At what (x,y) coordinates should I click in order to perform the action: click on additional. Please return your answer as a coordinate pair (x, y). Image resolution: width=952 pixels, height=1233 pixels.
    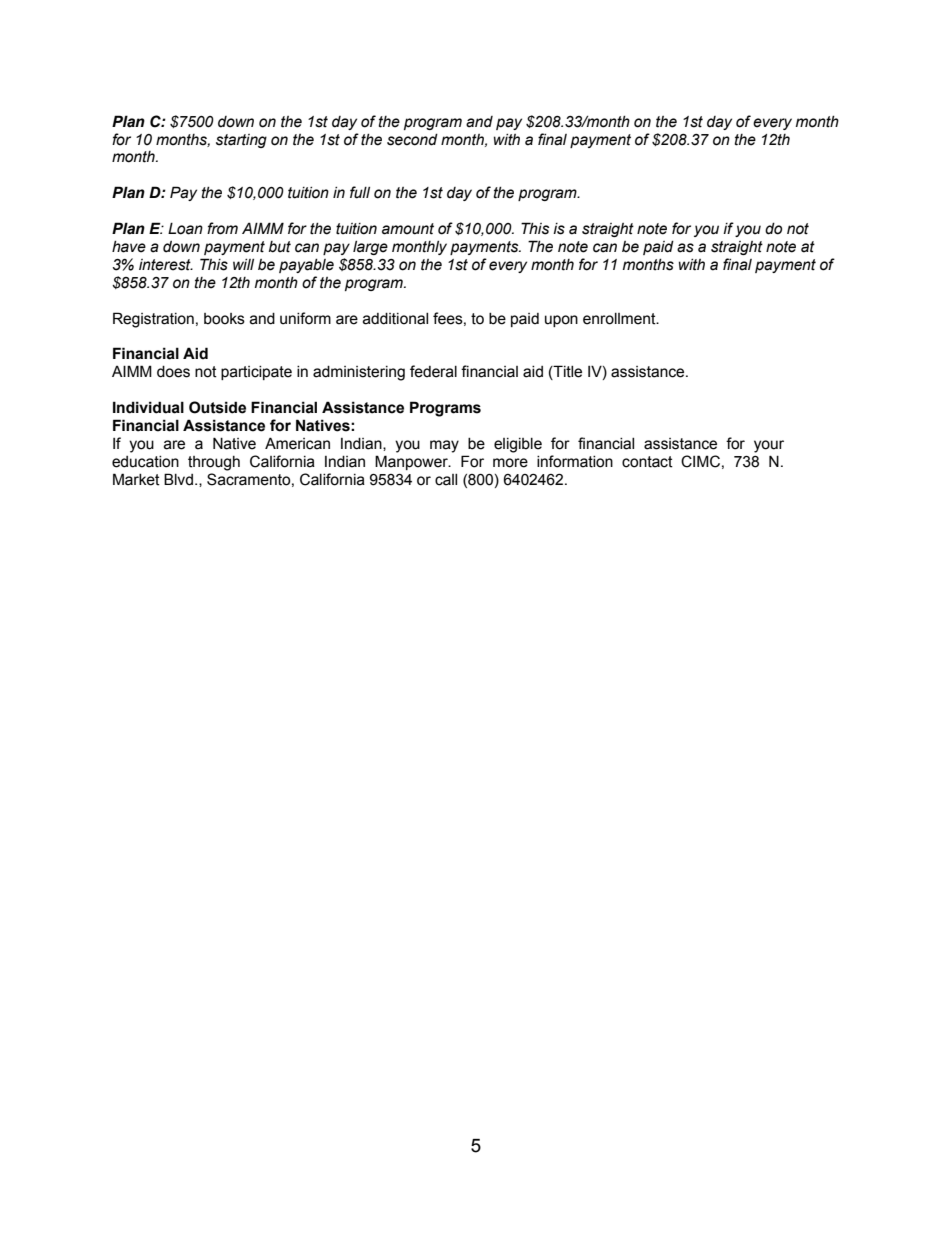
    Looking at the image, I should click on (395, 319).
